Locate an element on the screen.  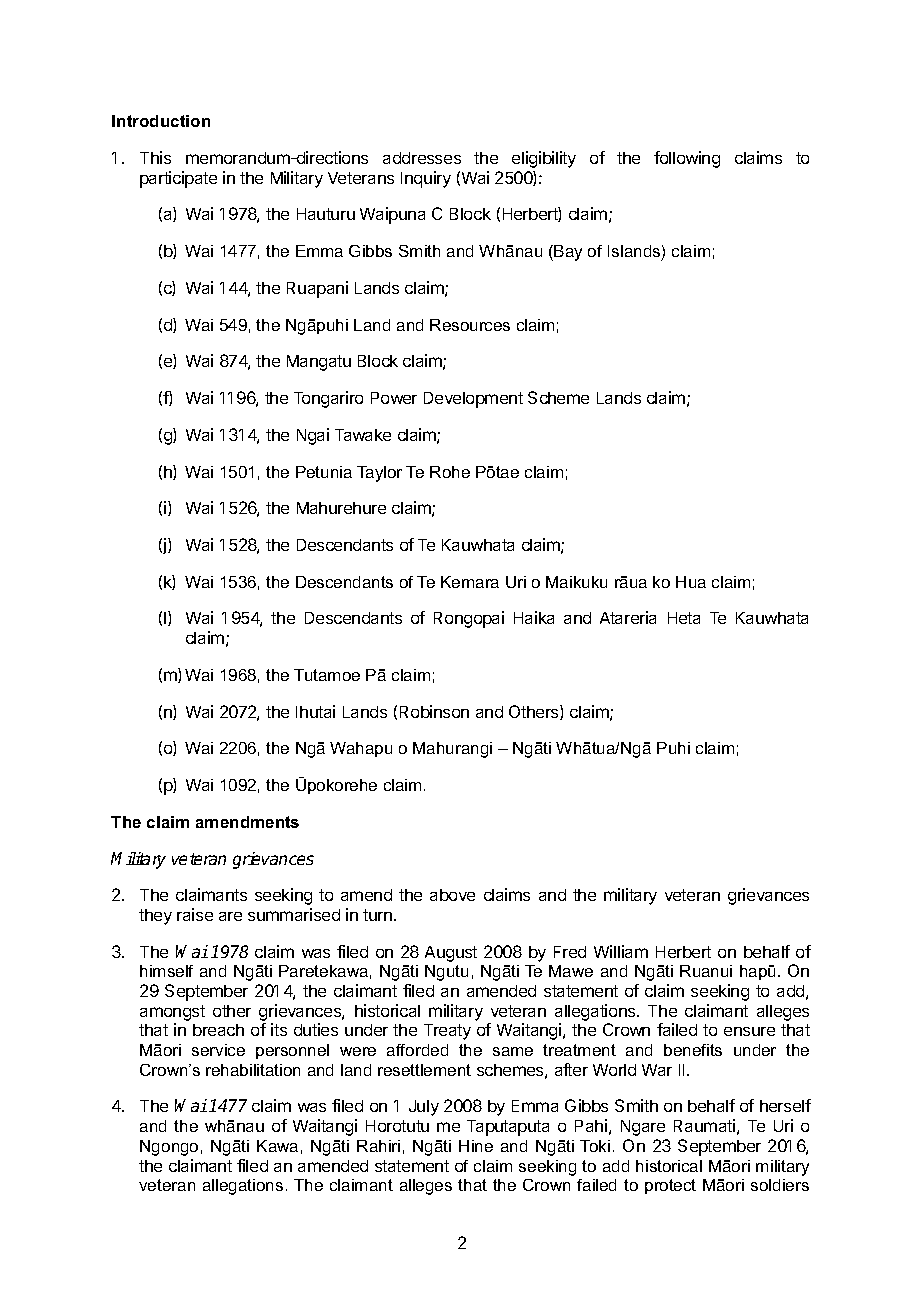
participate is located at coordinates (178, 179).
